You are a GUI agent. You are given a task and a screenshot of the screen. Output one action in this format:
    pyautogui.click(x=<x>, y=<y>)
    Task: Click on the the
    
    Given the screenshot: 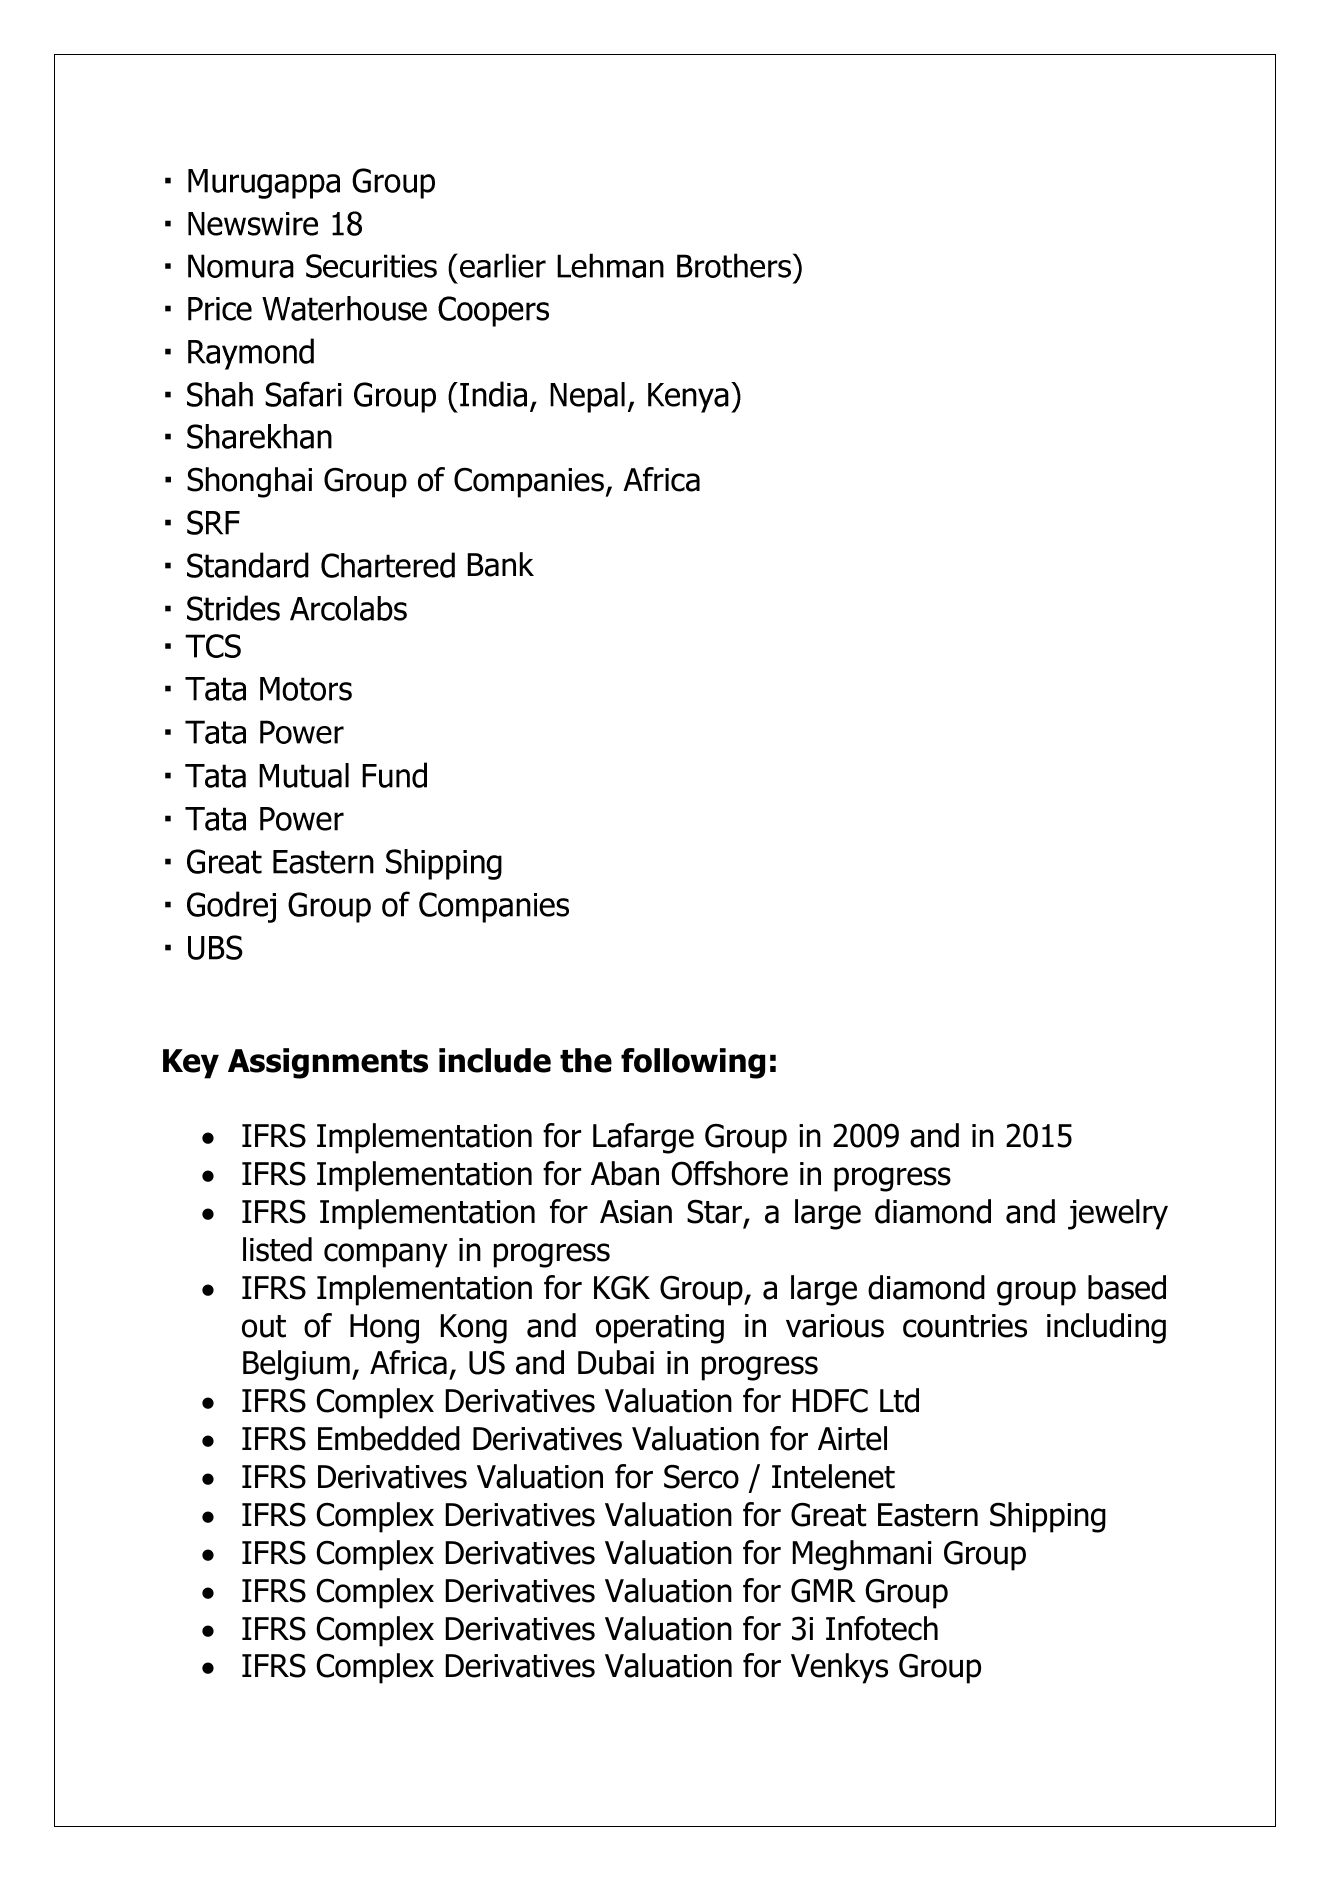 What is the action you would take?
    pyautogui.click(x=586, y=1060)
